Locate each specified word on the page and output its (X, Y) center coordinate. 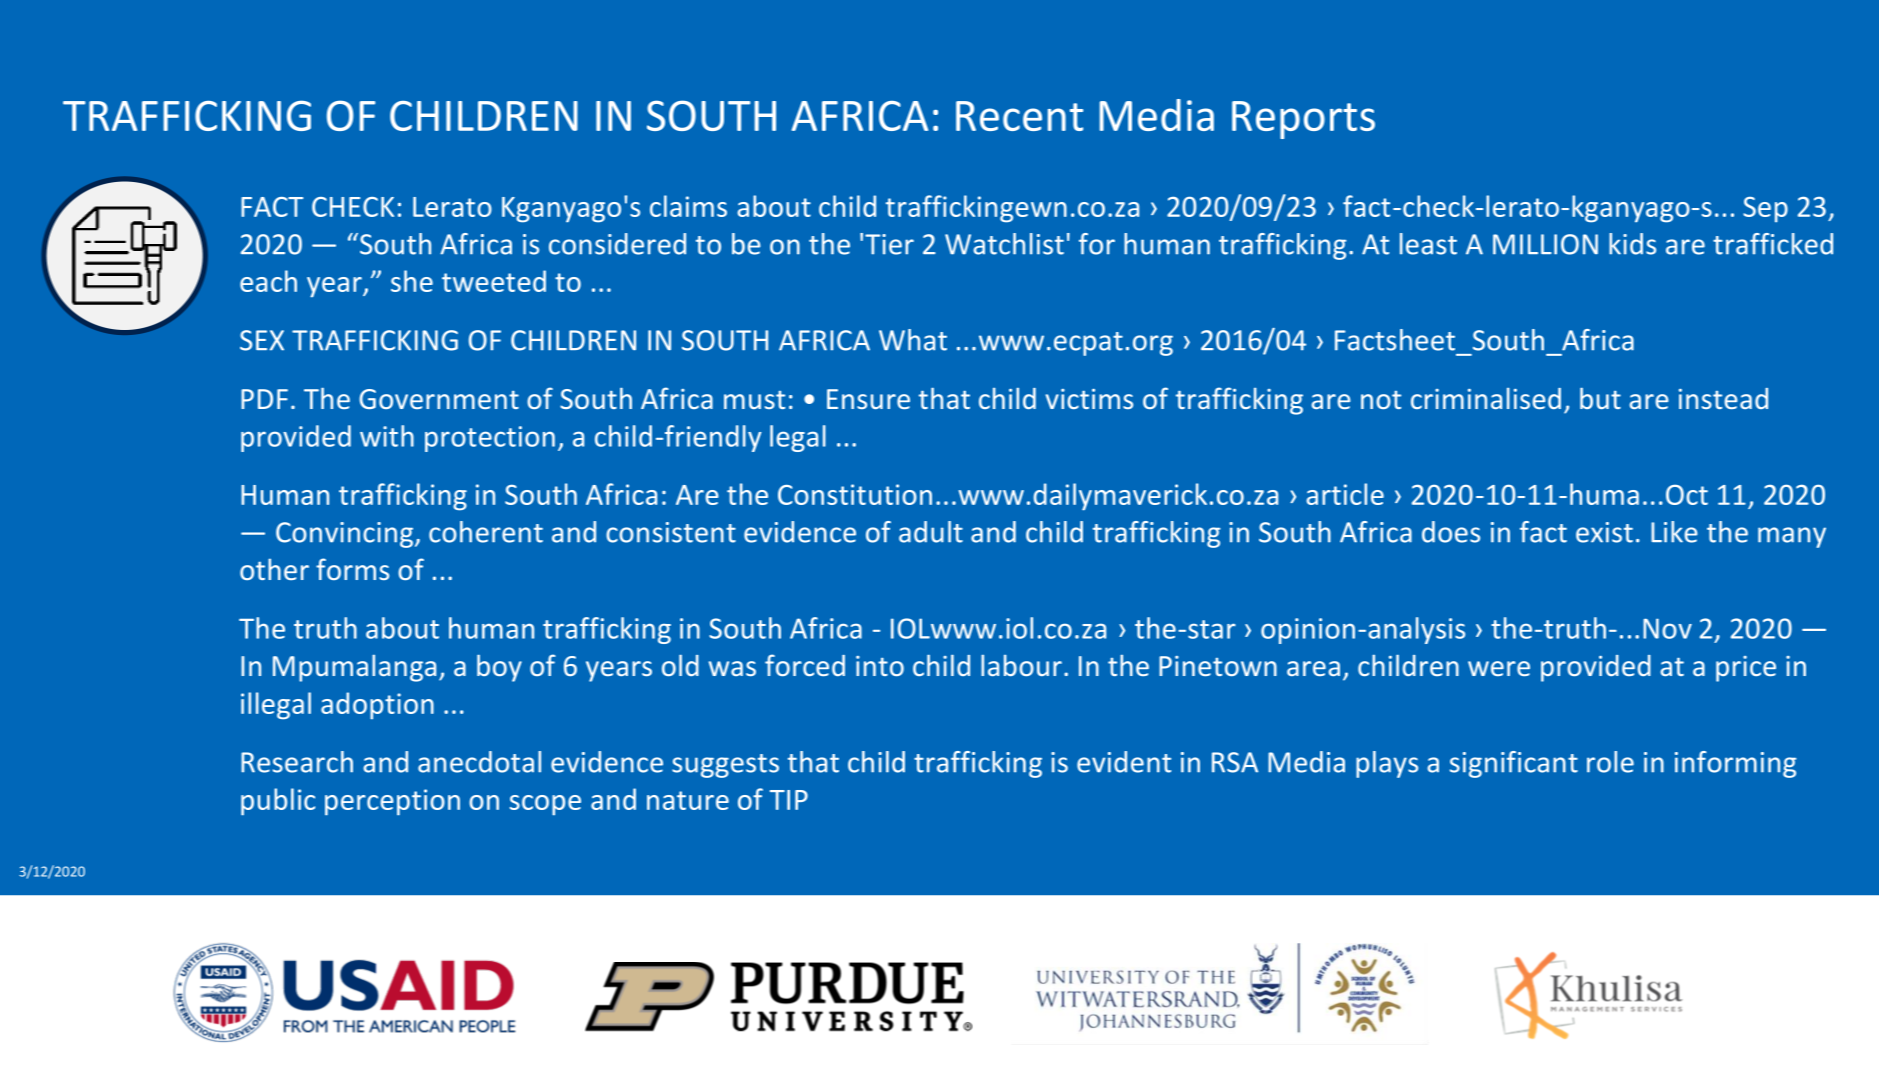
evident (1124, 762)
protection (490, 439)
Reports (1303, 120)
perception (392, 802)
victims (1089, 399)
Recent (1019, 116)
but (1600, 398)
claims (688, 206)
